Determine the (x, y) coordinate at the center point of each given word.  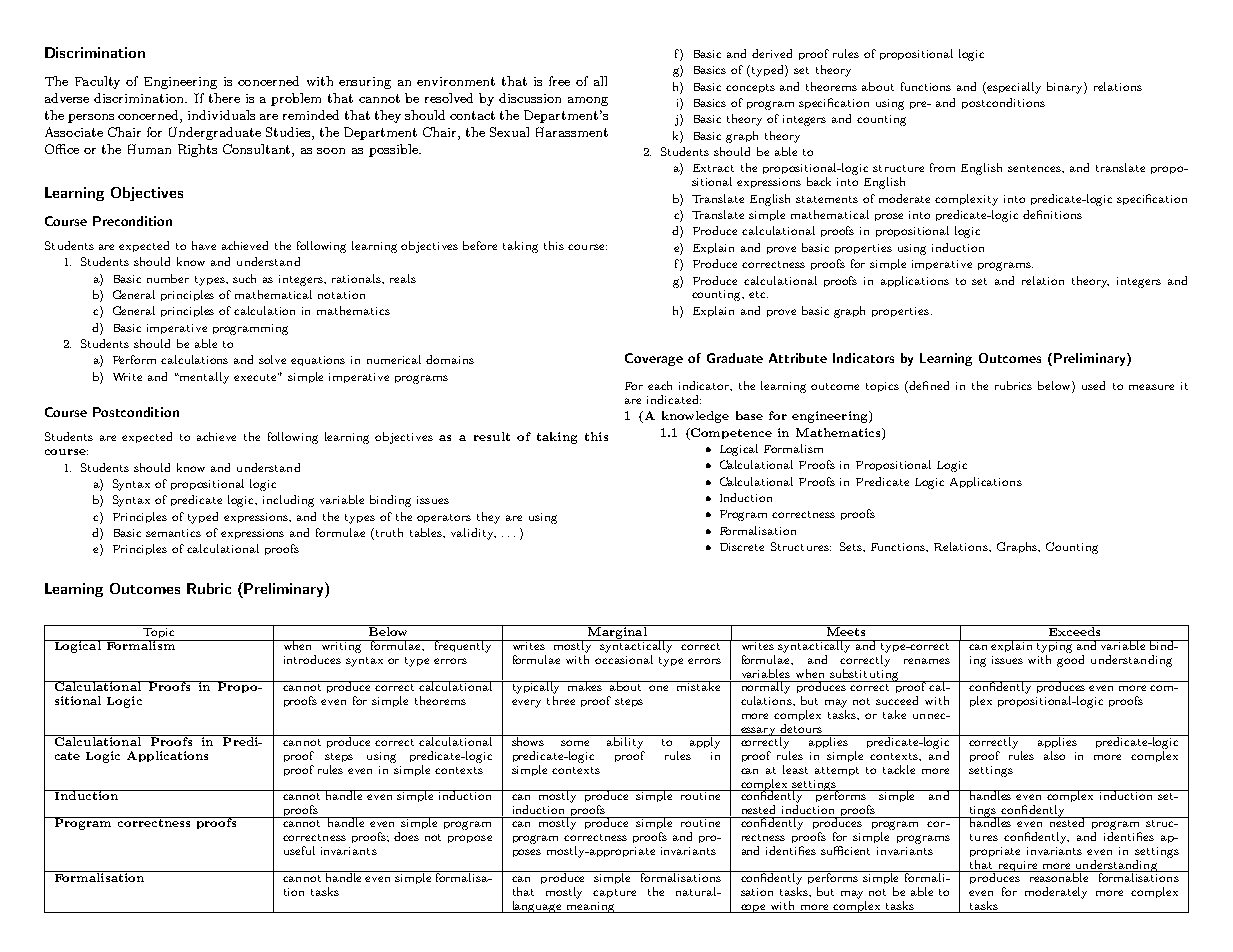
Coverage (654, 359)
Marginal (617, 633)
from (942, 167)
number (168, 278)
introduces (312, 659)
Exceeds (1074, 630)
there (224, 98)
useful (299, 850)
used (1093, 385)
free (559, 81)
